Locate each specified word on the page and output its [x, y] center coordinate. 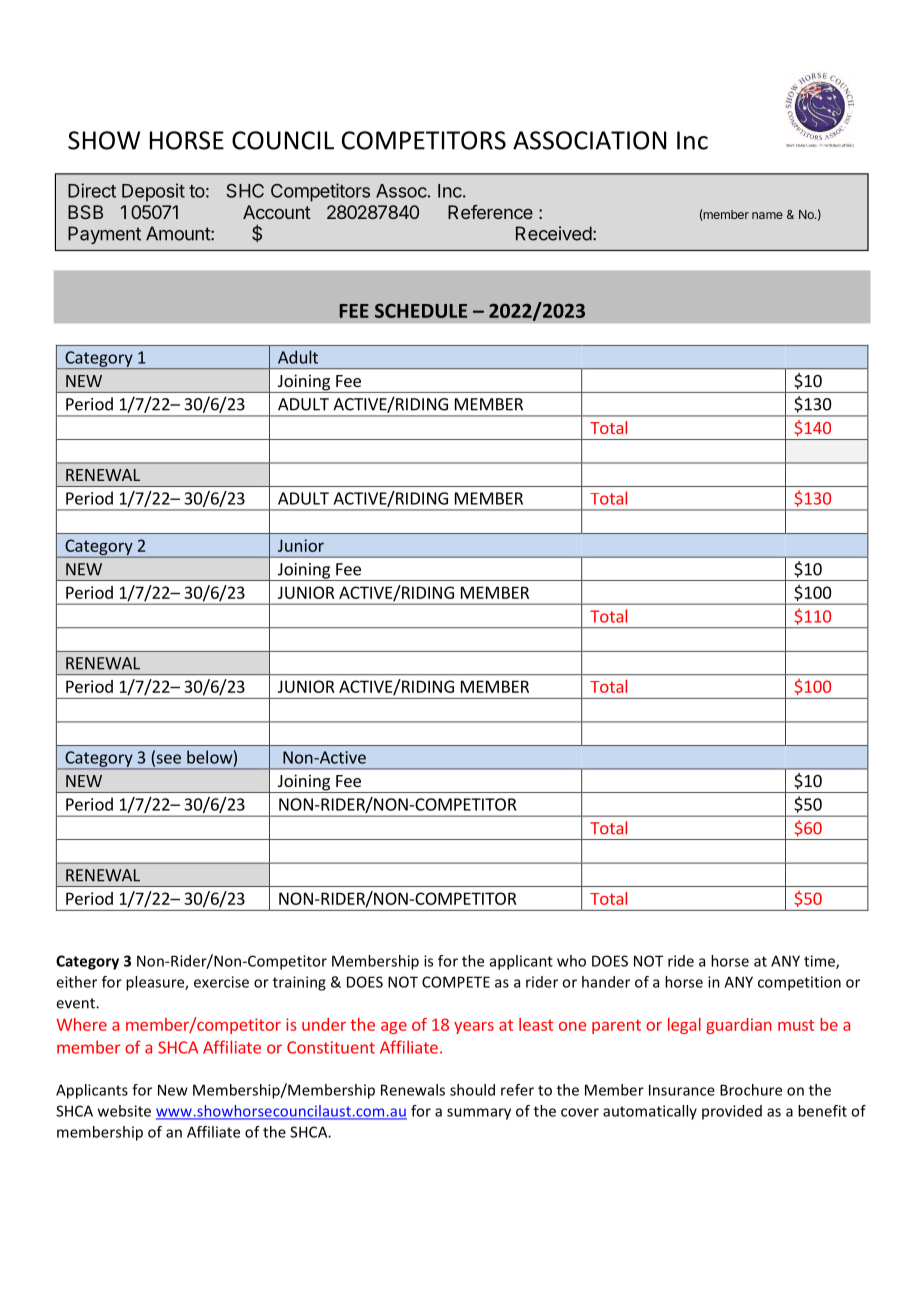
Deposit [153, 192]
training [299, 983]
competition [799, 983]
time [820, 962]
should [472, 1090]
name [767, 215]
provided [732, 1112]
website [124, 1111]
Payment [104, 235]
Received [554, 233]
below [209, 757]
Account [277, 212]
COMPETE [456, 982]
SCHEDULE [421, 311]
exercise [221, 982]
